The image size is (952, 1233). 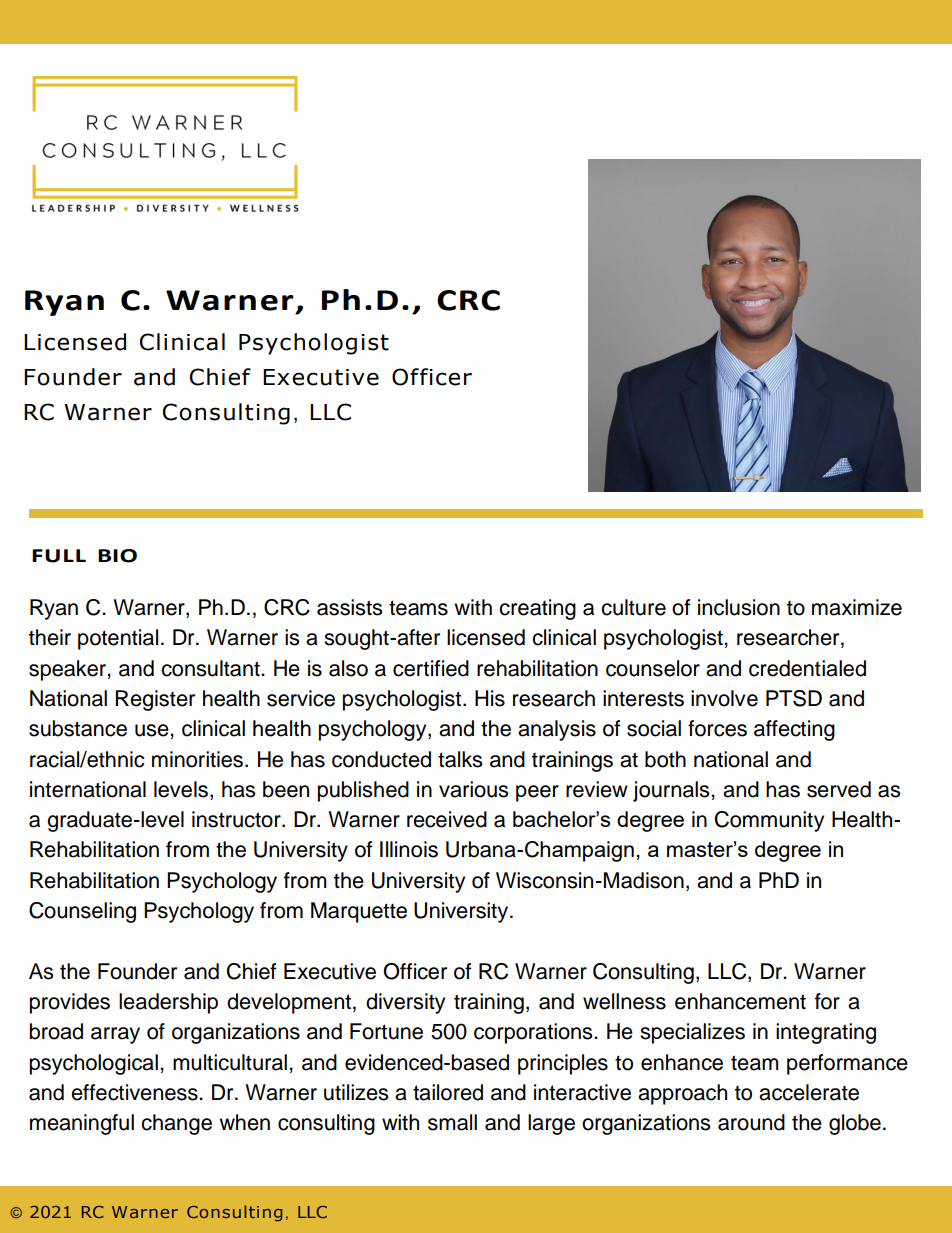 What do you see at coordinates (537, 609) in the screenshot?
I see `creating` at bounding box center [537, 609].
